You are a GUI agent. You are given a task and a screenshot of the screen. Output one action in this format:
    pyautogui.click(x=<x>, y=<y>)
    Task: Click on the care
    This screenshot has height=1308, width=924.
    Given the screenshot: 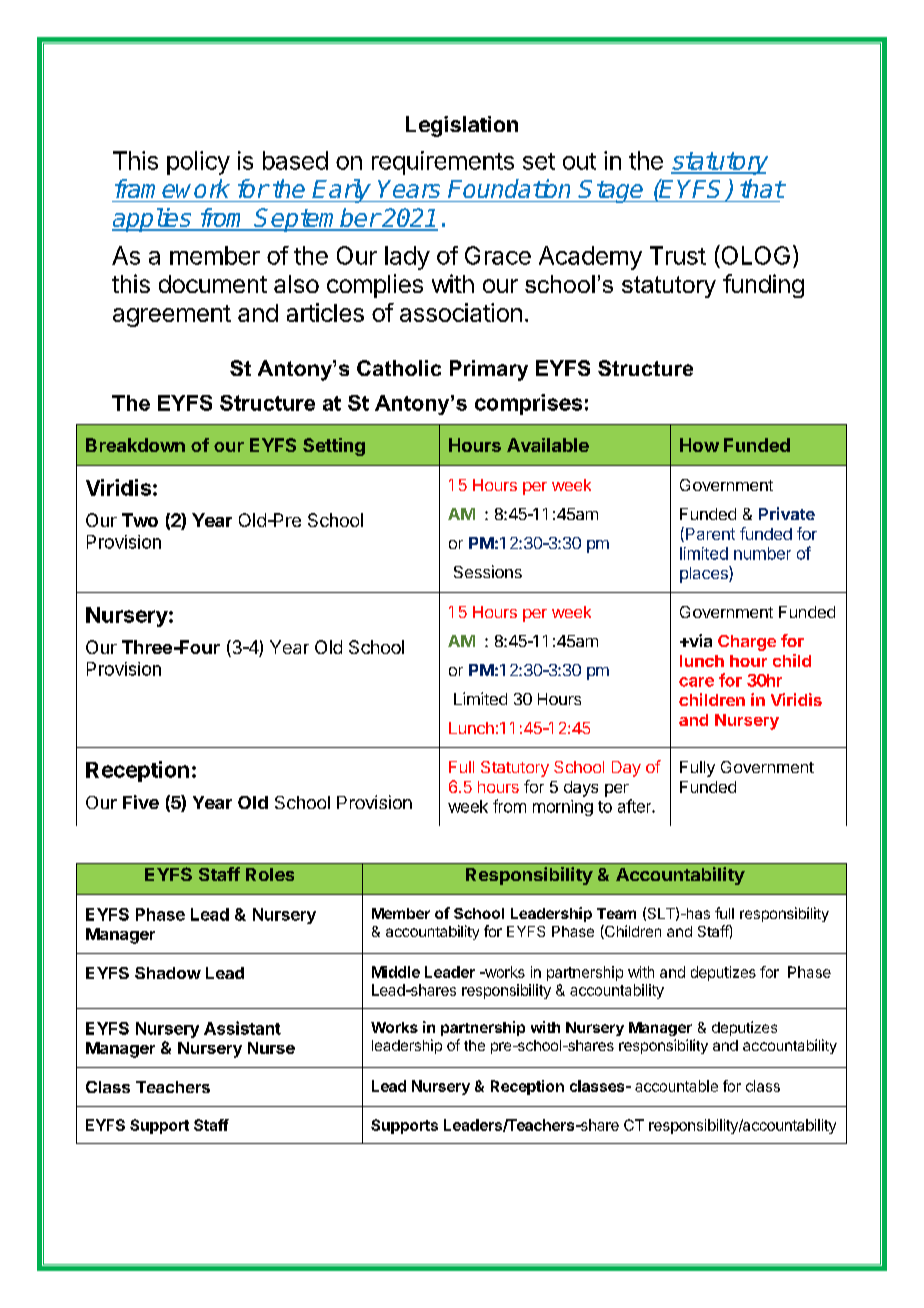 What is the action you would take?
    pyautogui.click(x=696, y=682)
